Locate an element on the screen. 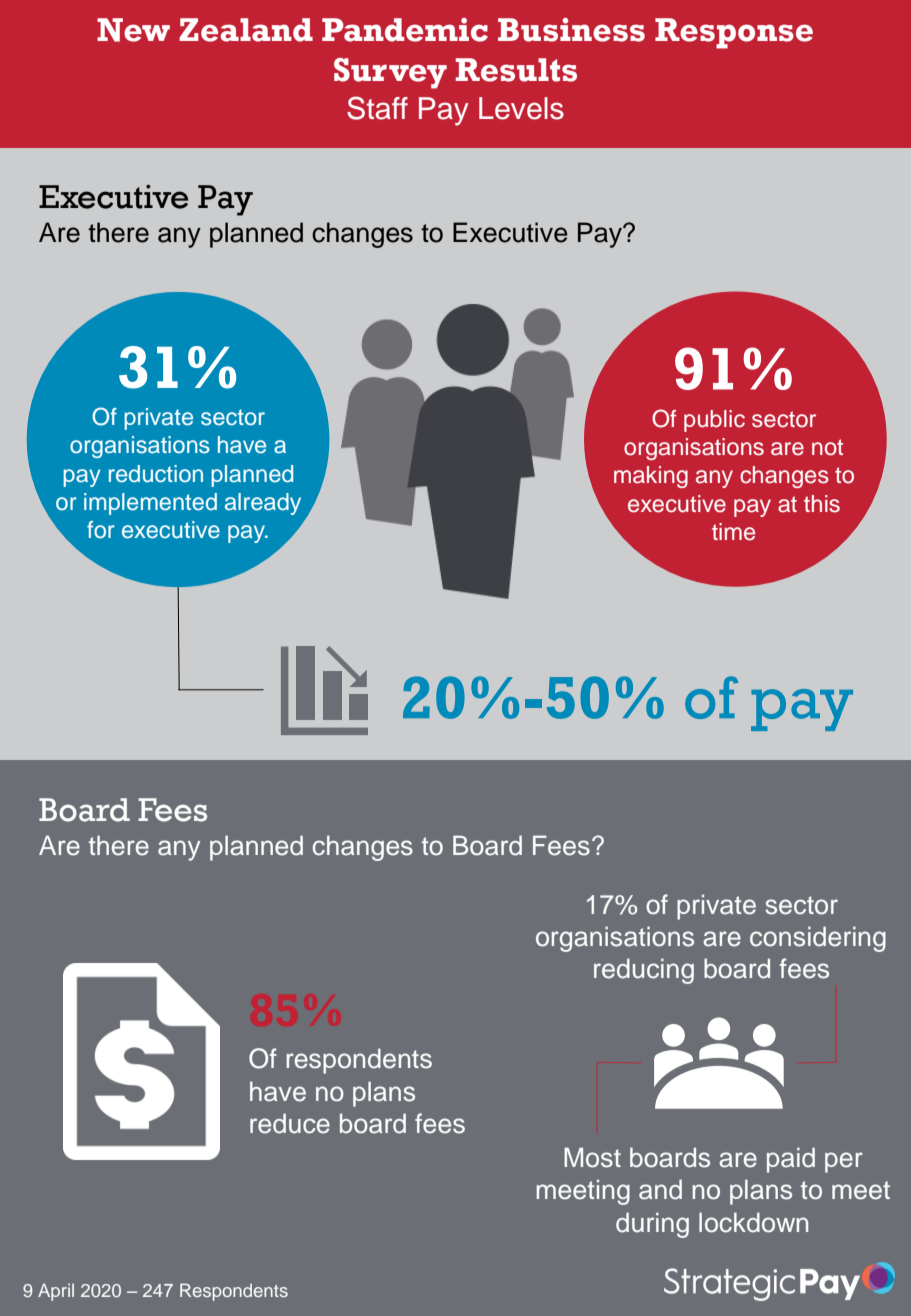 This screenshot has height=1316, width=911. lockdown is located at coordinates (753, 1222).
